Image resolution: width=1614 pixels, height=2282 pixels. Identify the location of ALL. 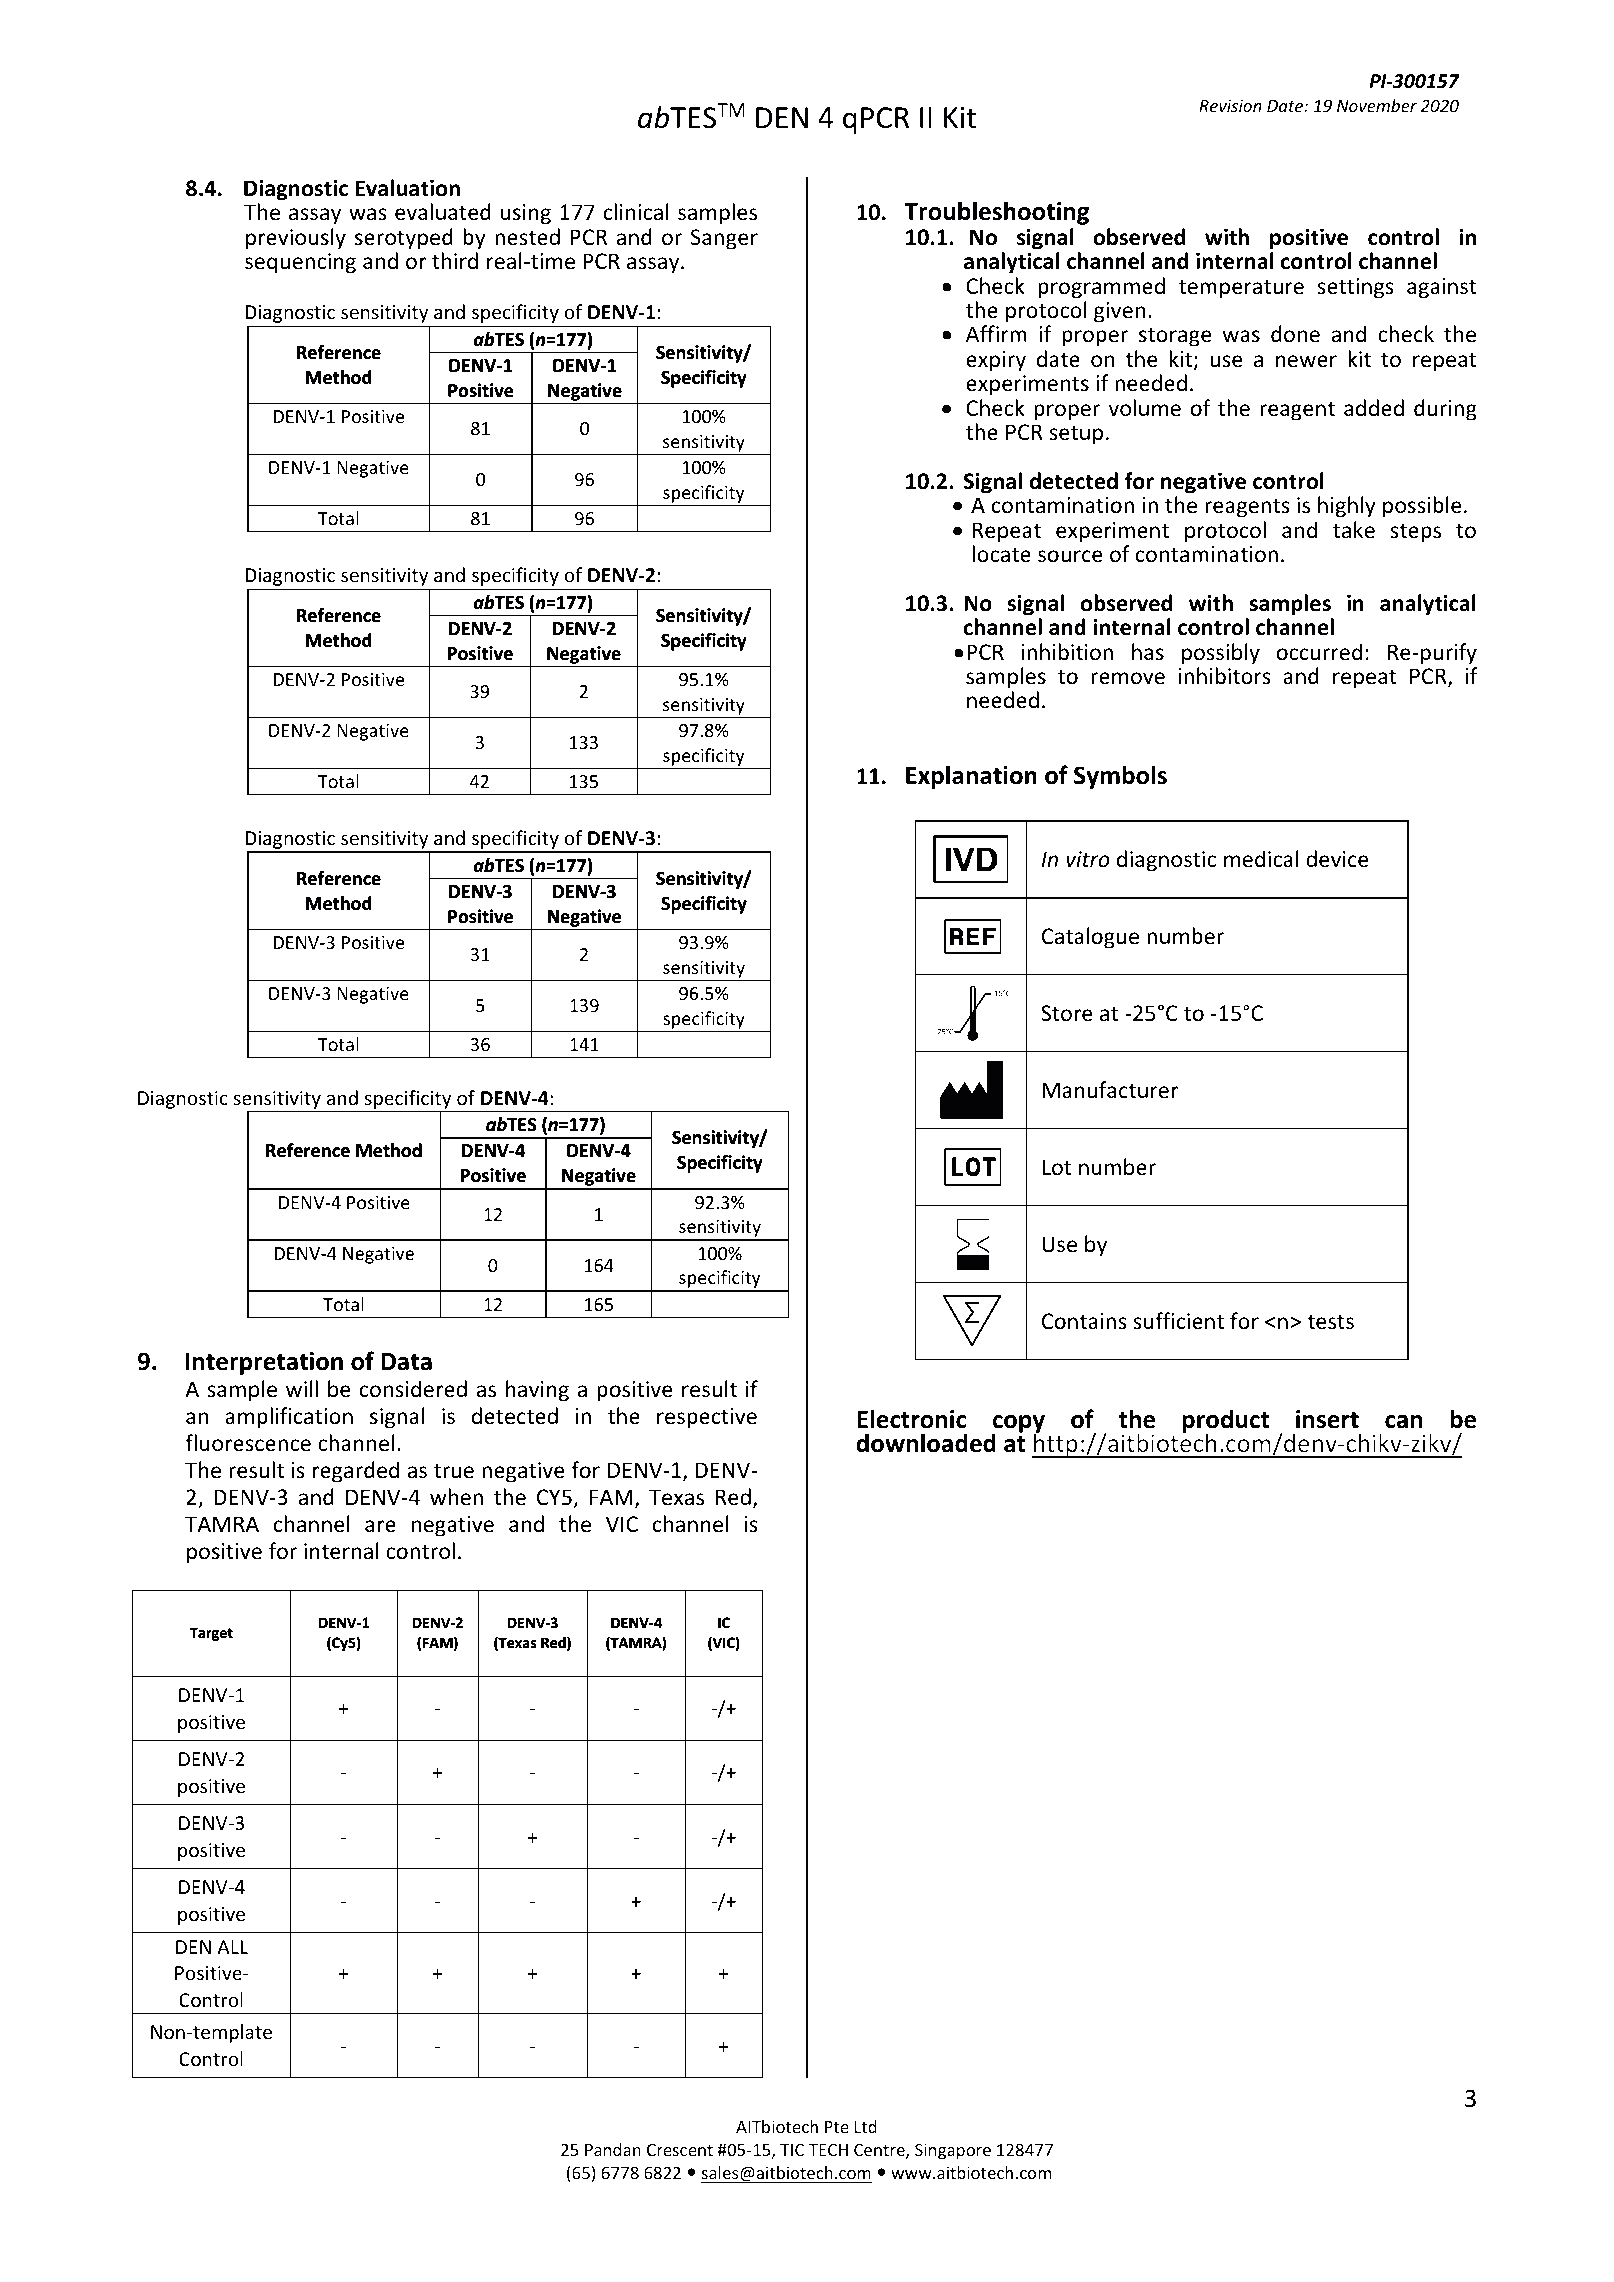
(232, 1947).
